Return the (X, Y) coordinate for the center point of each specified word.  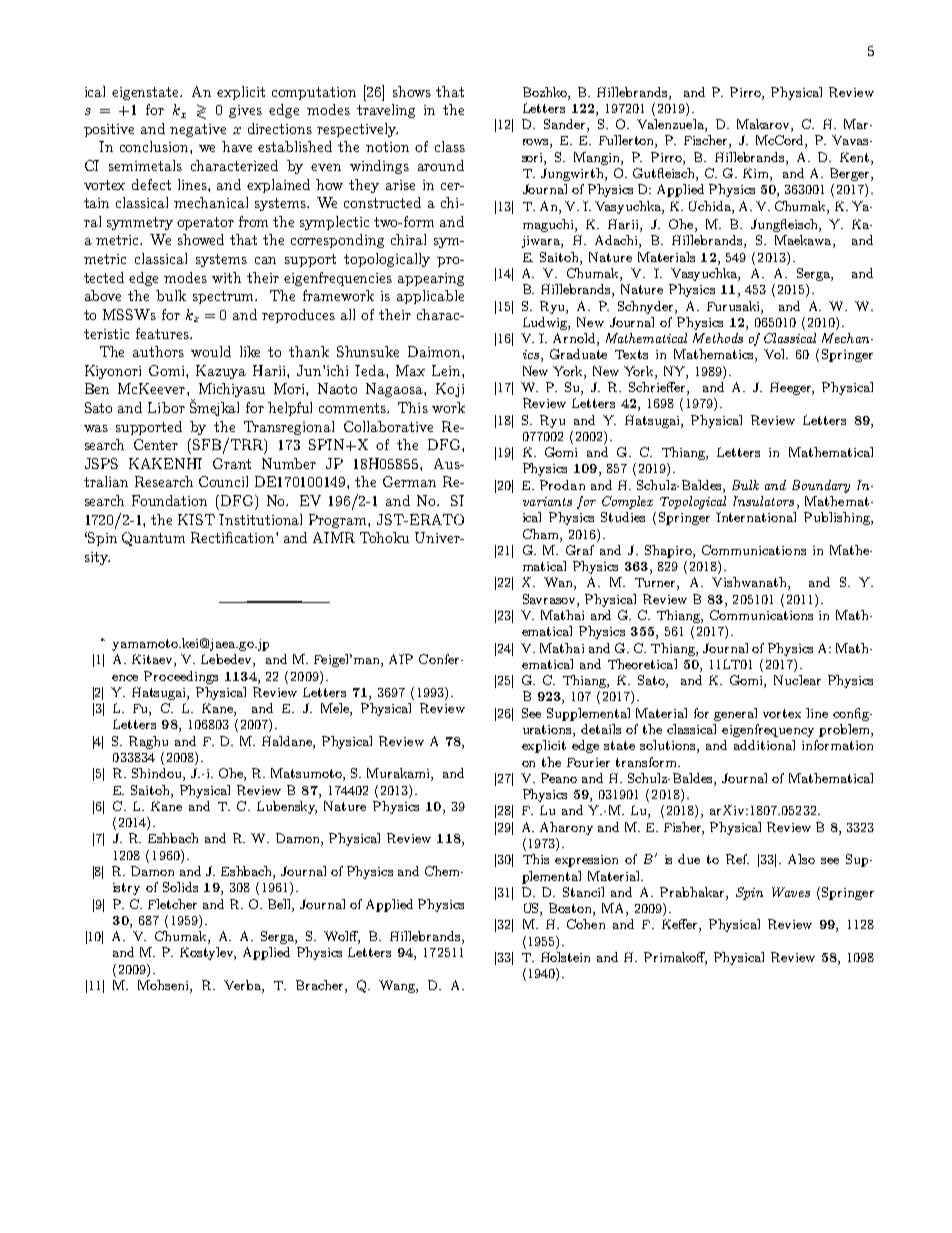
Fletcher (172, 904)
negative (198, 130)
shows (412, 91)
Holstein (565, 957)
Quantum (153, 539)
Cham (542, 534)
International (756, 517)
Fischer (707, 141)
